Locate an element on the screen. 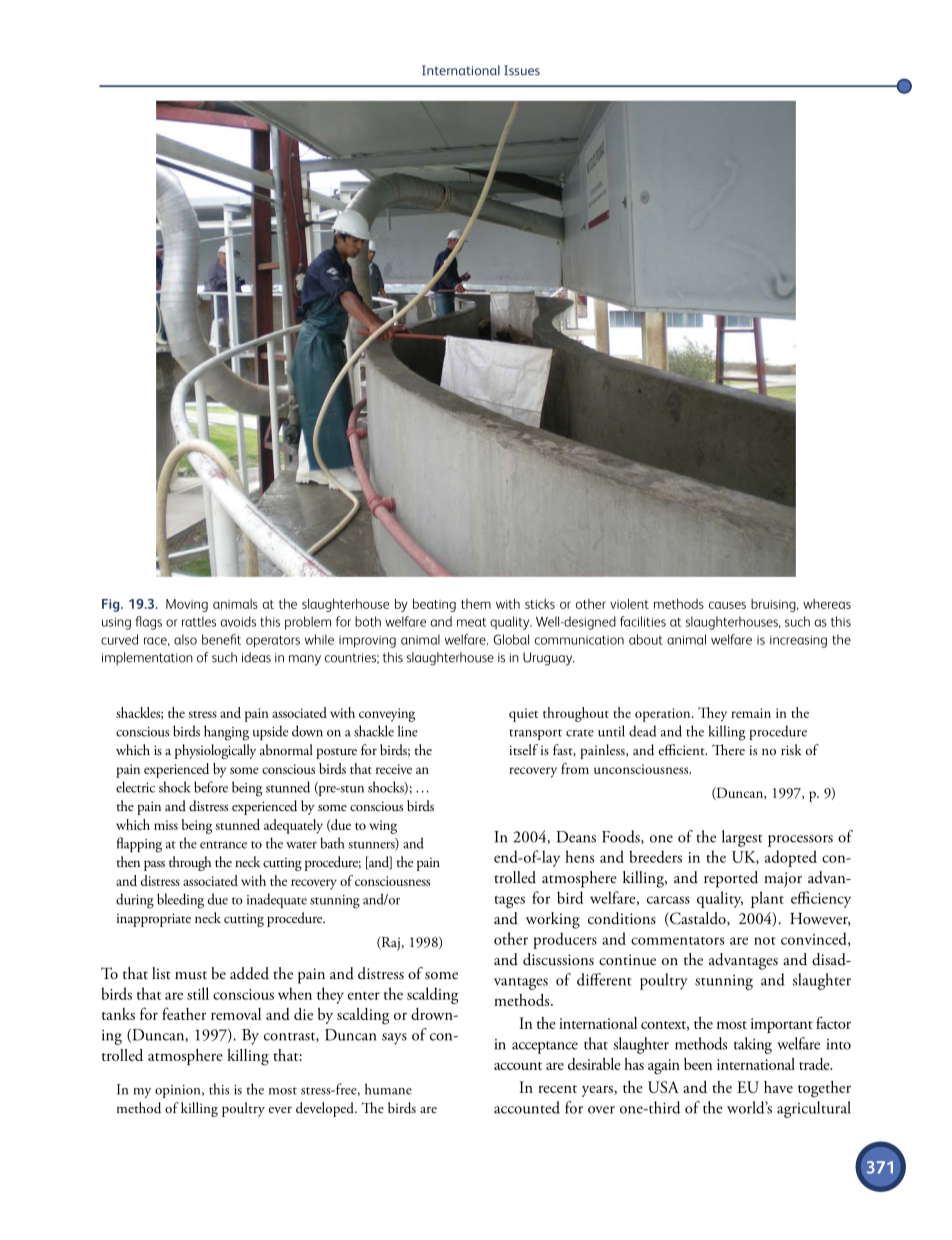  causes is located at coordinates (727, 605).
